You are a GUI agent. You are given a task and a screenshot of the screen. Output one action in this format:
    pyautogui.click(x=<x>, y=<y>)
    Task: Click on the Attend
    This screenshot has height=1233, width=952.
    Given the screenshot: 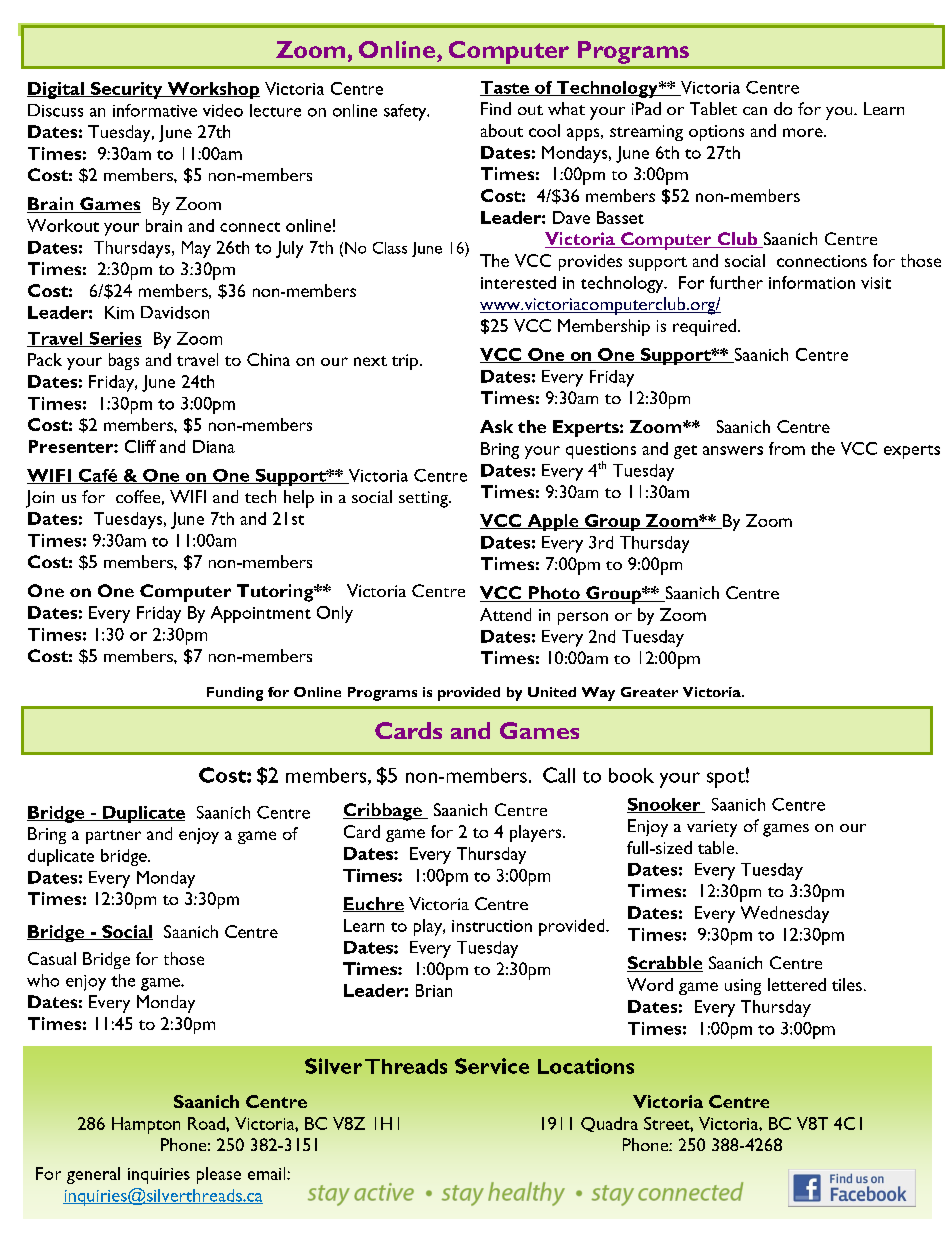 What is the action you would take?
    pyautogui.click(x=505, y=614)
